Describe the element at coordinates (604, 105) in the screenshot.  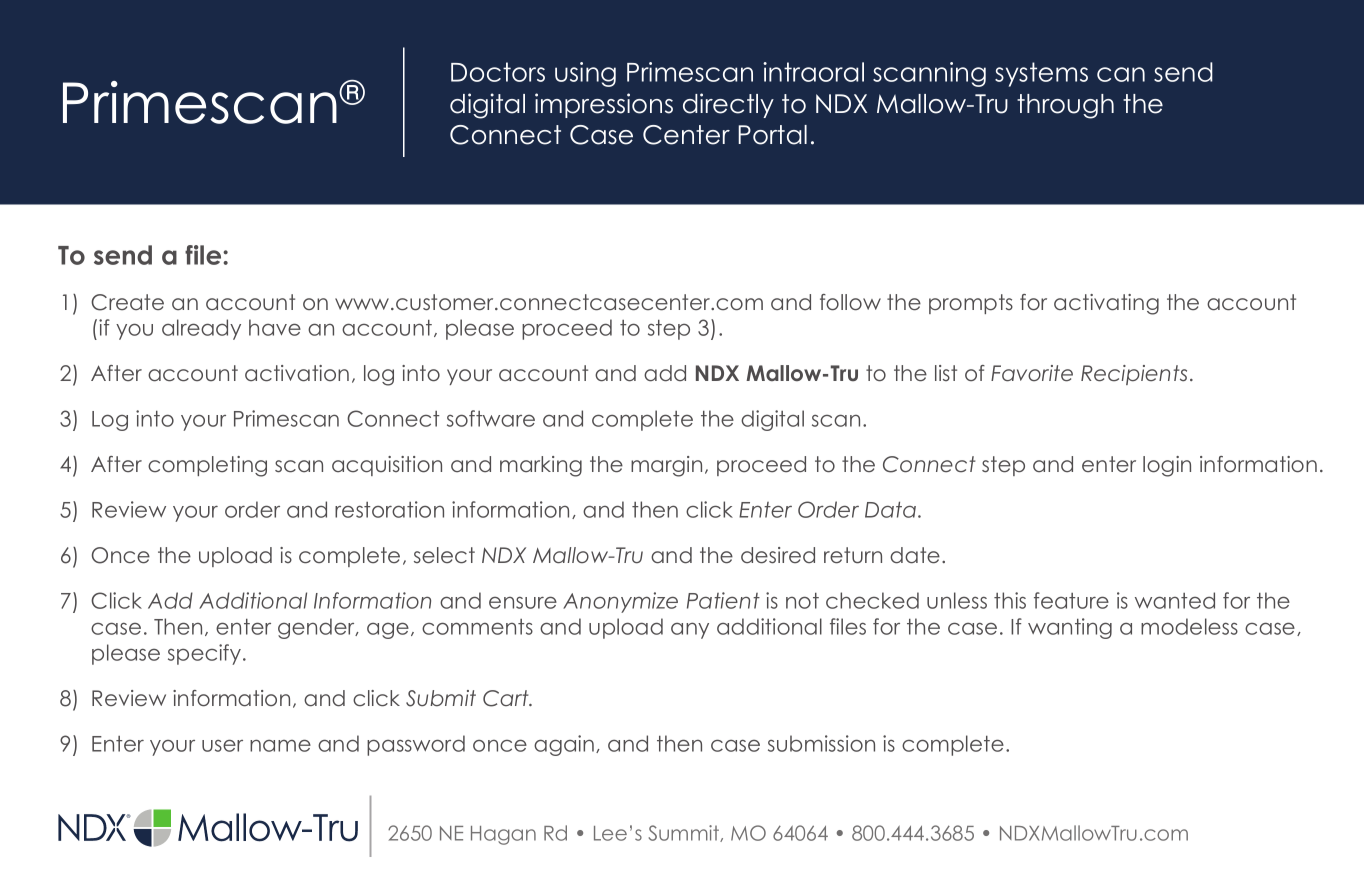
I see `impressions` at that location.
